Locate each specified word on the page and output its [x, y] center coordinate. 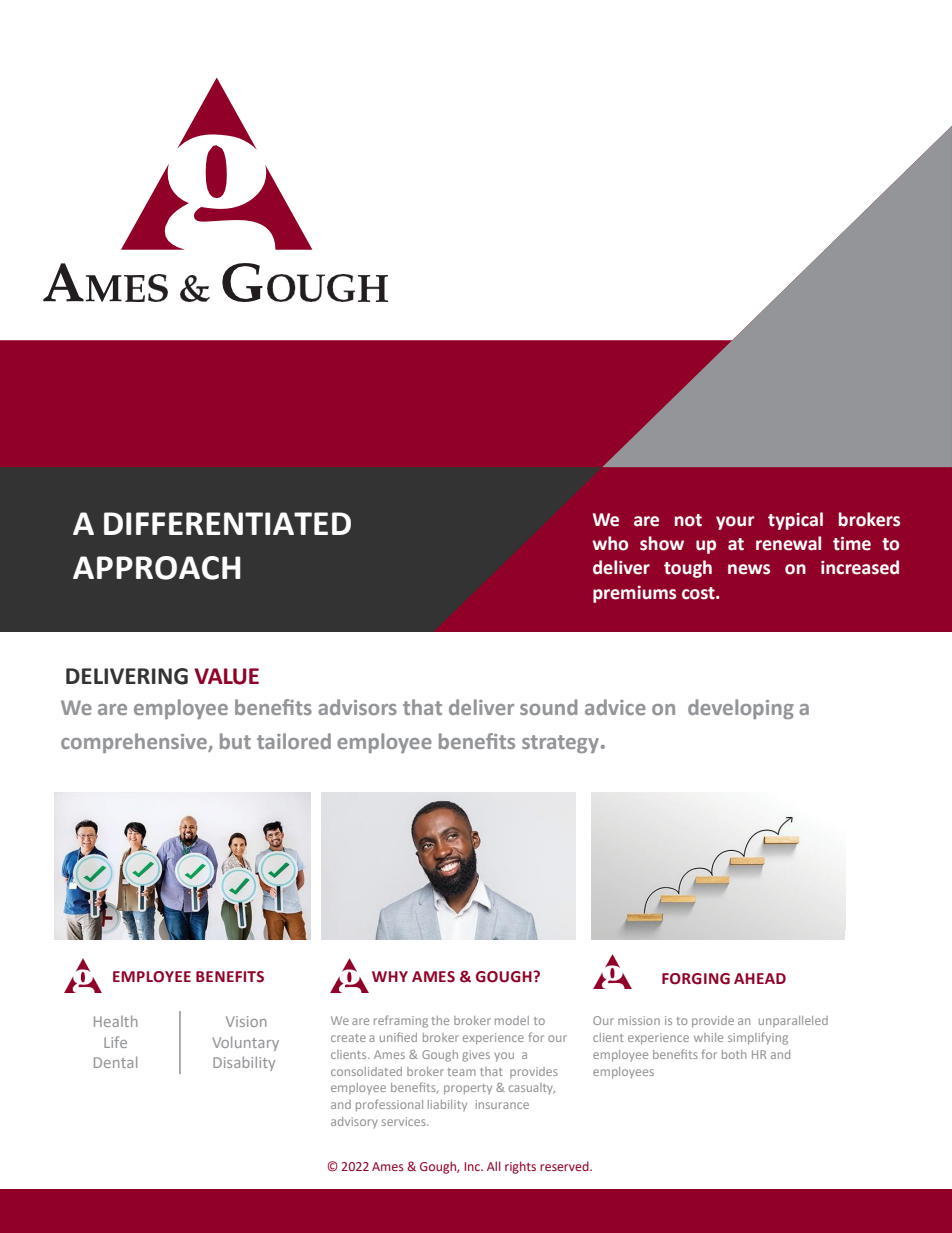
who [610, 543]
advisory [354, 1122]
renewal [788, 543]
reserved [565, 1166]
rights [520, 1167]
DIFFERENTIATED [227, 523]
